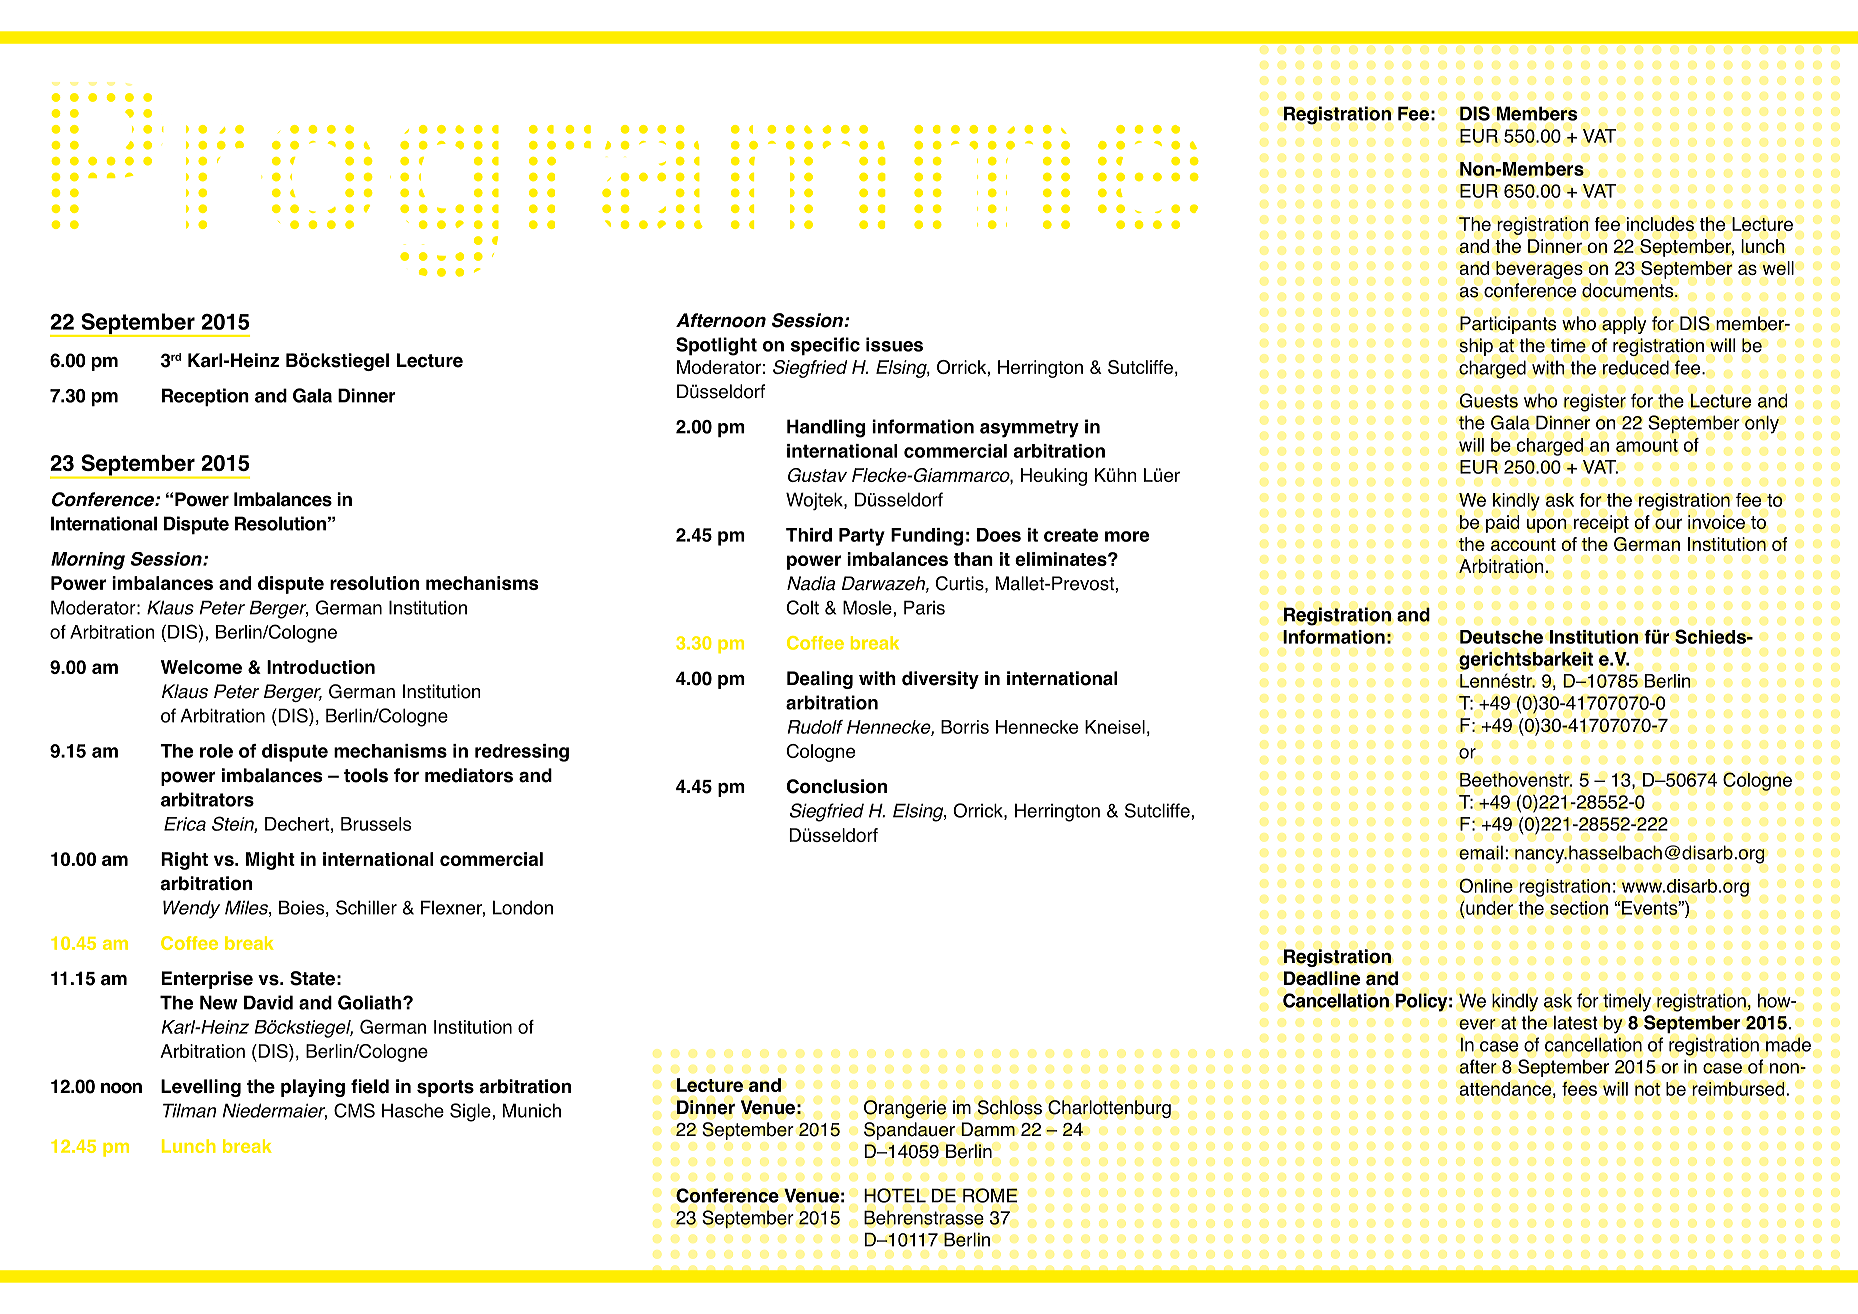  Describe the element at coordinates (321, 667) in the image. I see `Introduction` at that location.
